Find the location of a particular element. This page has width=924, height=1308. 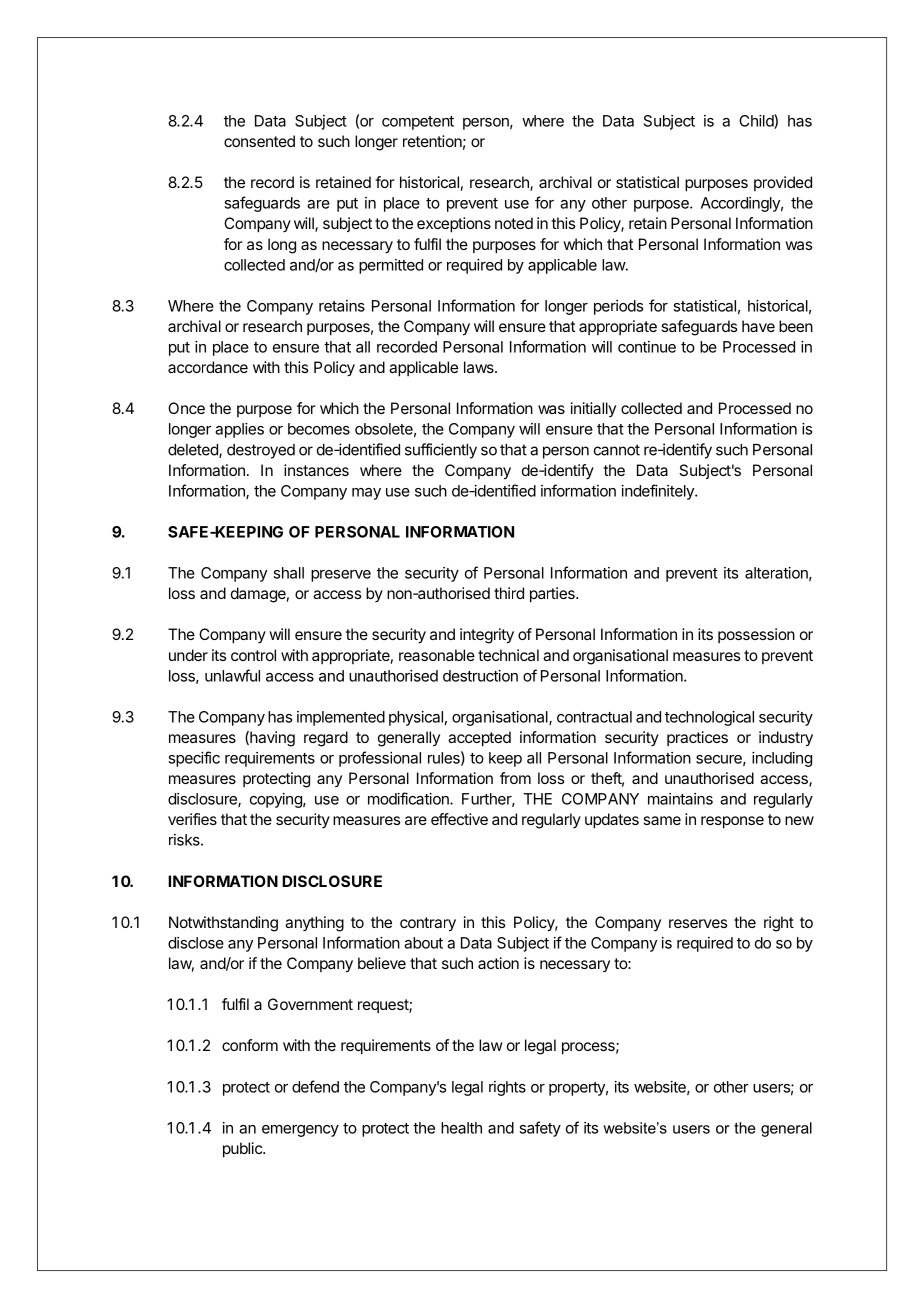

consented is located at coordinates (259, 141).
